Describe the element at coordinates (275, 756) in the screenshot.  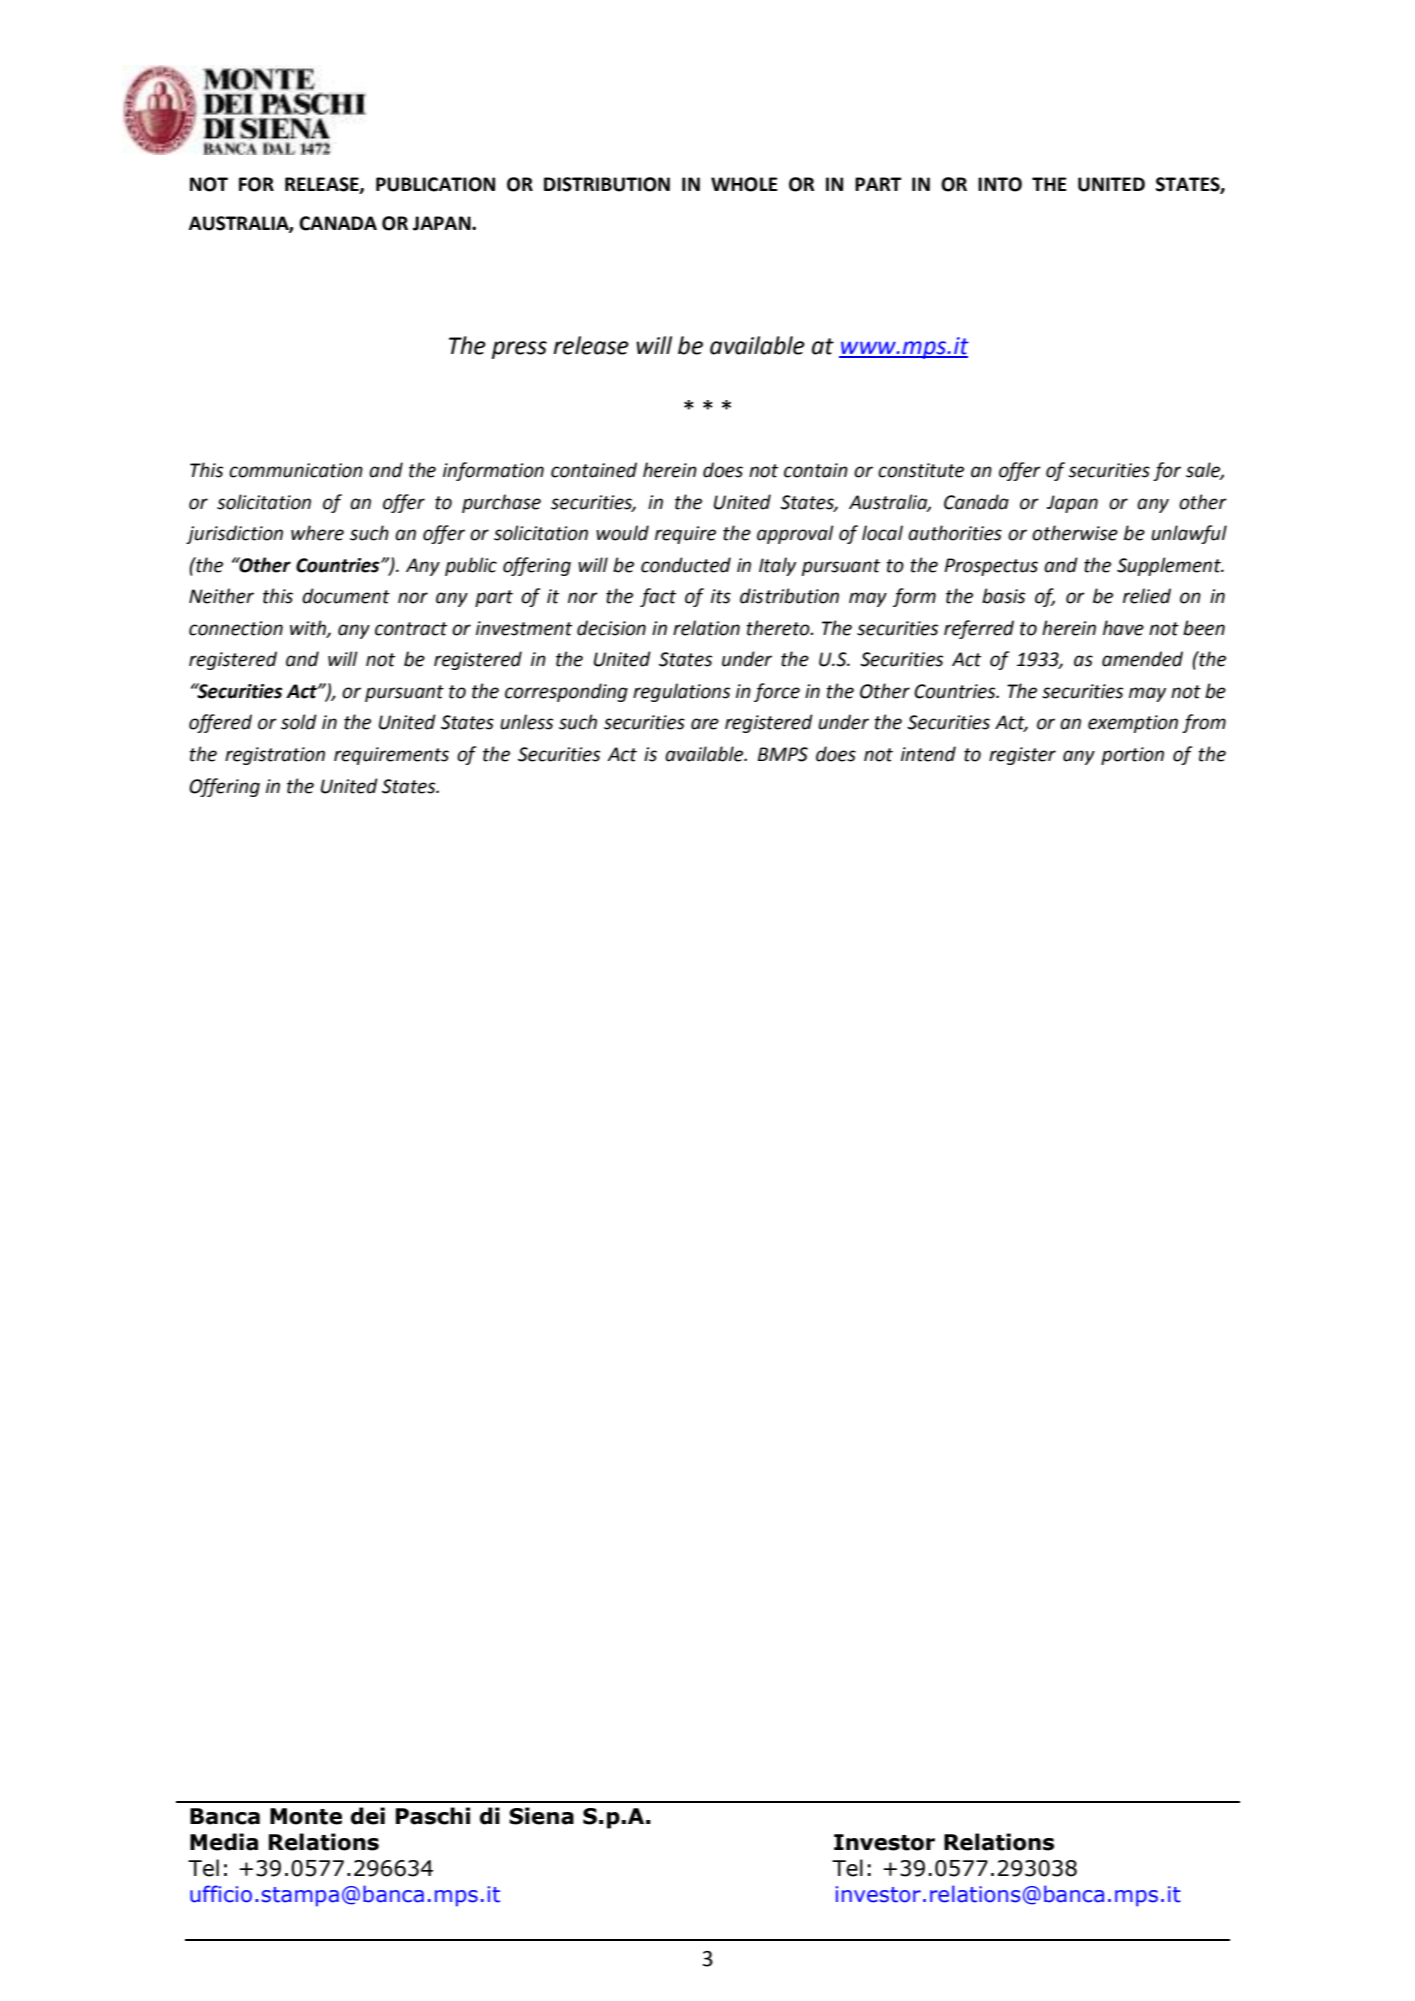
I see `registration` at that location.
